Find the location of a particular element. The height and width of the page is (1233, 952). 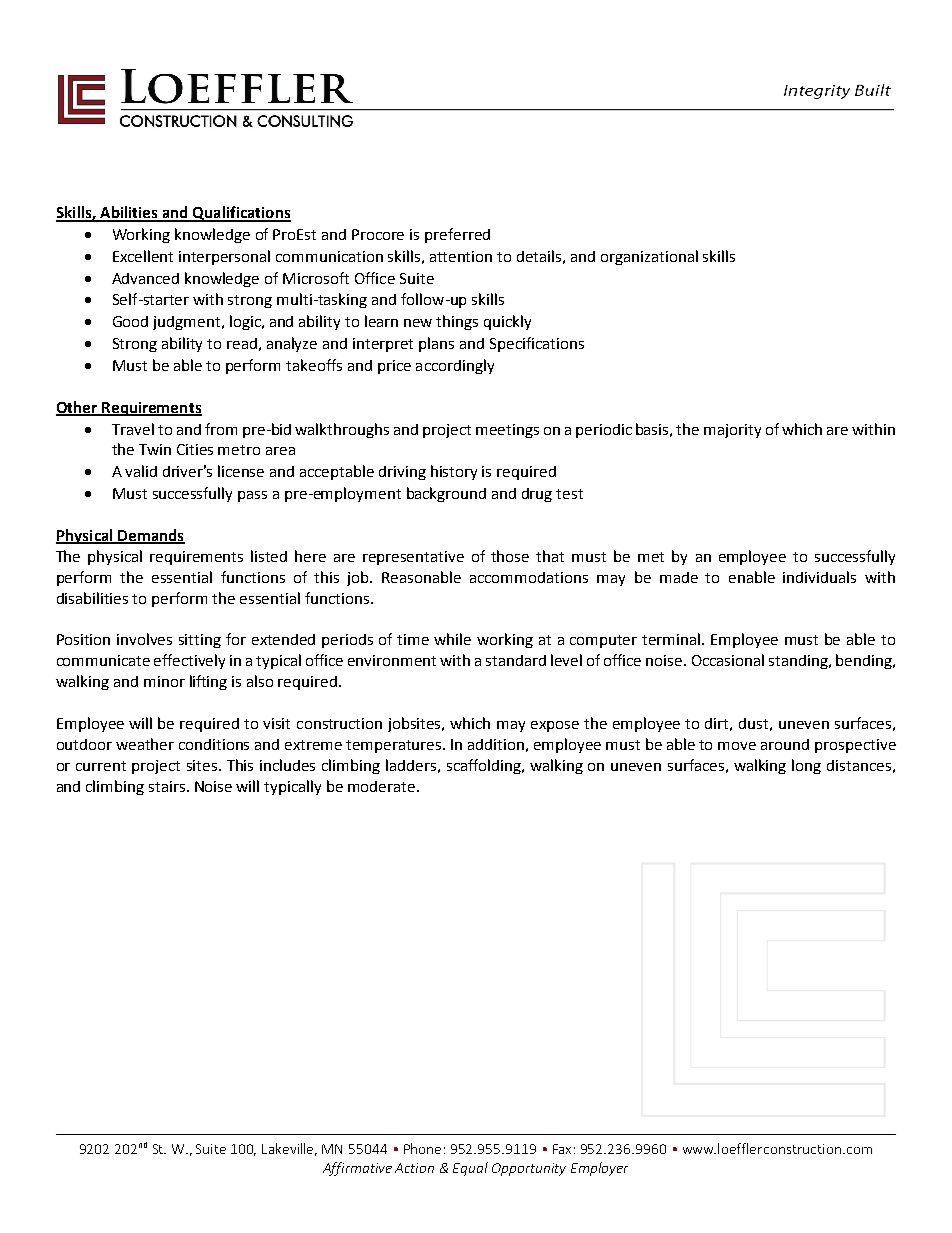

preferred is located at coordinates (457, 235).
